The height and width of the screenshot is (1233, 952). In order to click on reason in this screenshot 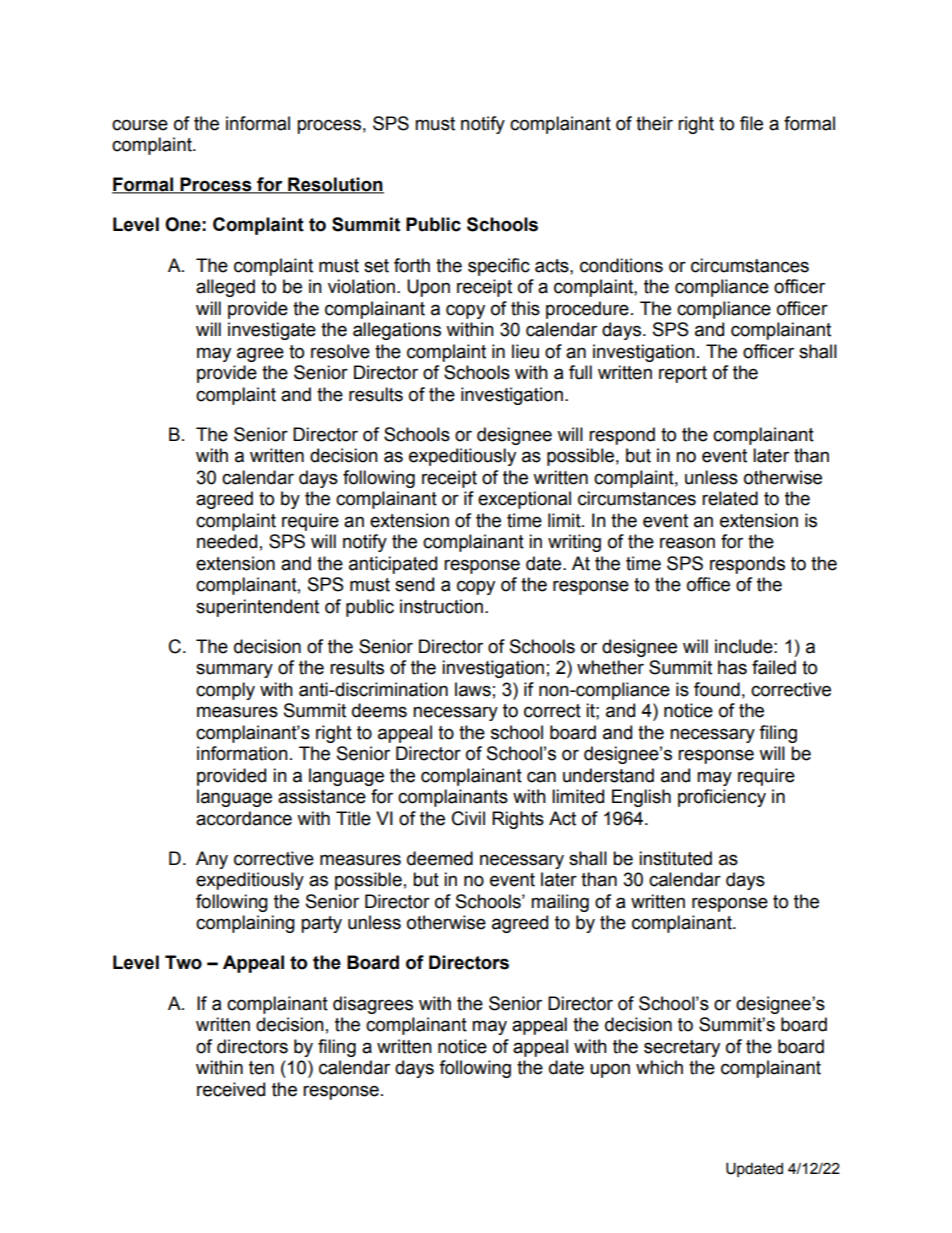, I will do `click(687, 543)`.
